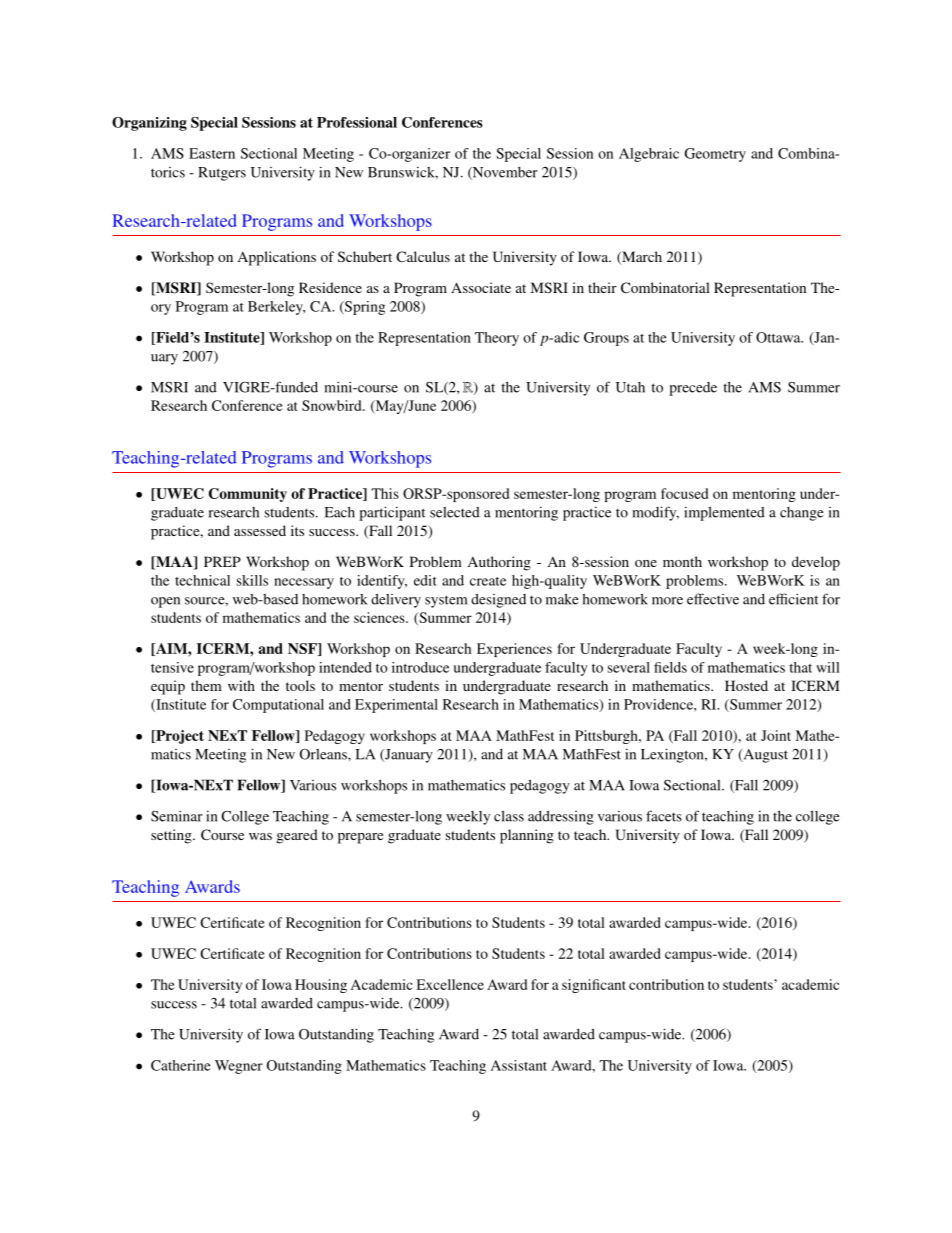  Describe the element at coordinates (239, 1067) in the page. I see `Wegner` at that location.
